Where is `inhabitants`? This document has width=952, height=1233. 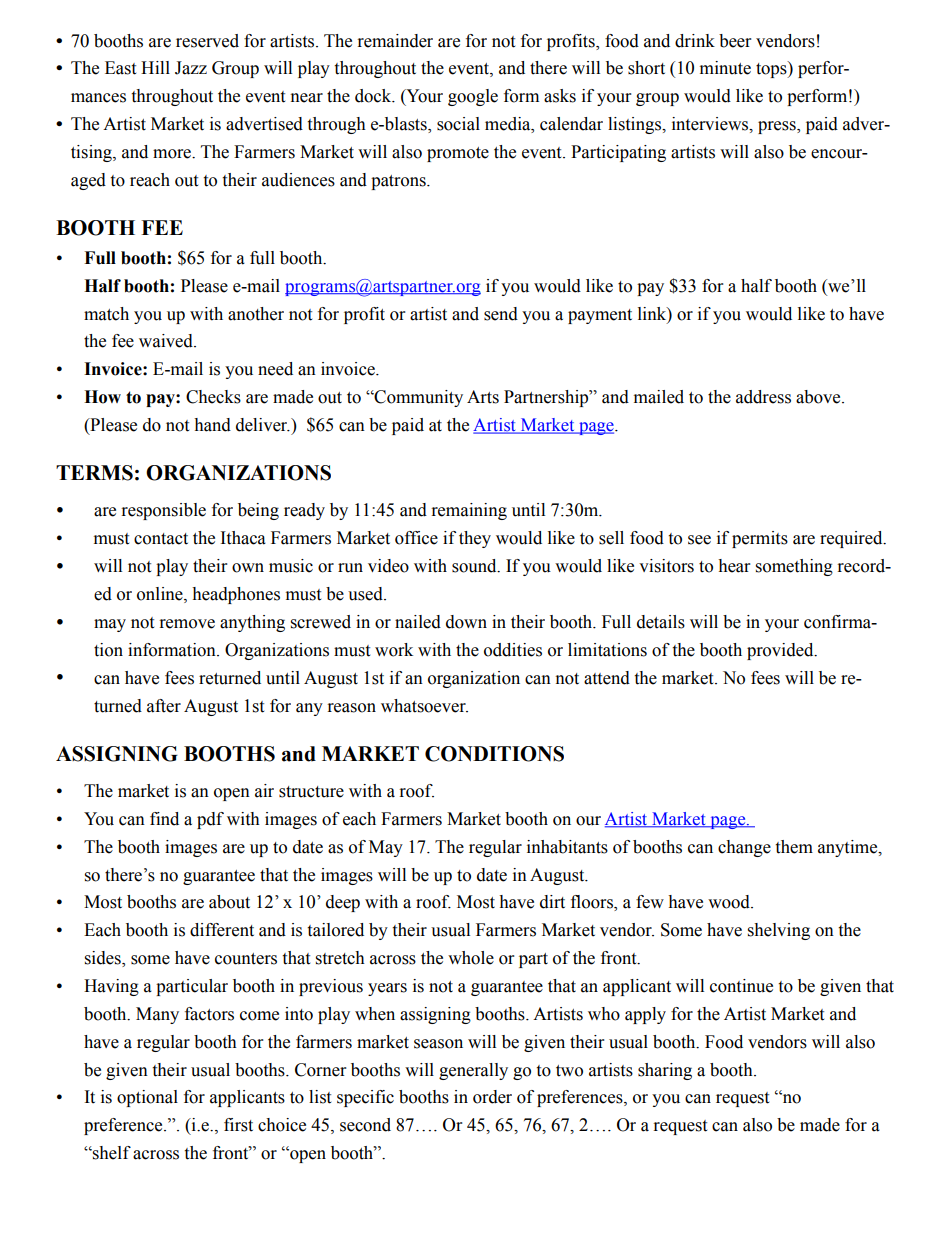 inhabitants is located at coordinates (567, 847).
